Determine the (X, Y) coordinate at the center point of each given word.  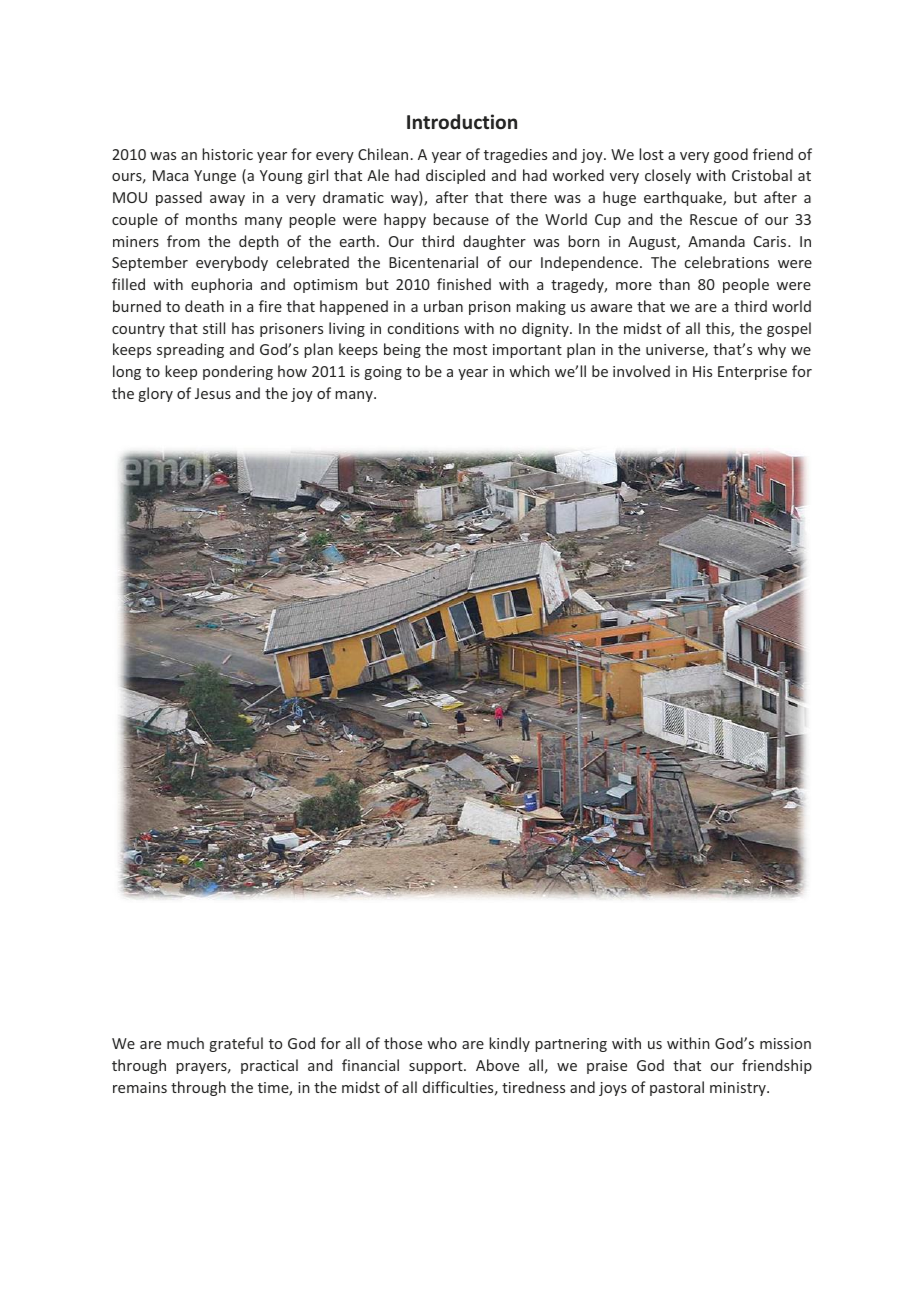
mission (785, 1043)
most (470, 350)
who (442, 1043)
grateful (236, 1044)
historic (227, 154)
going (383, 373)
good (731, 155)
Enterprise (752, 373)
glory (156, 394)
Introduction (462, 122)
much (185, 1043)
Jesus (213, 393)
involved (641, 371)
